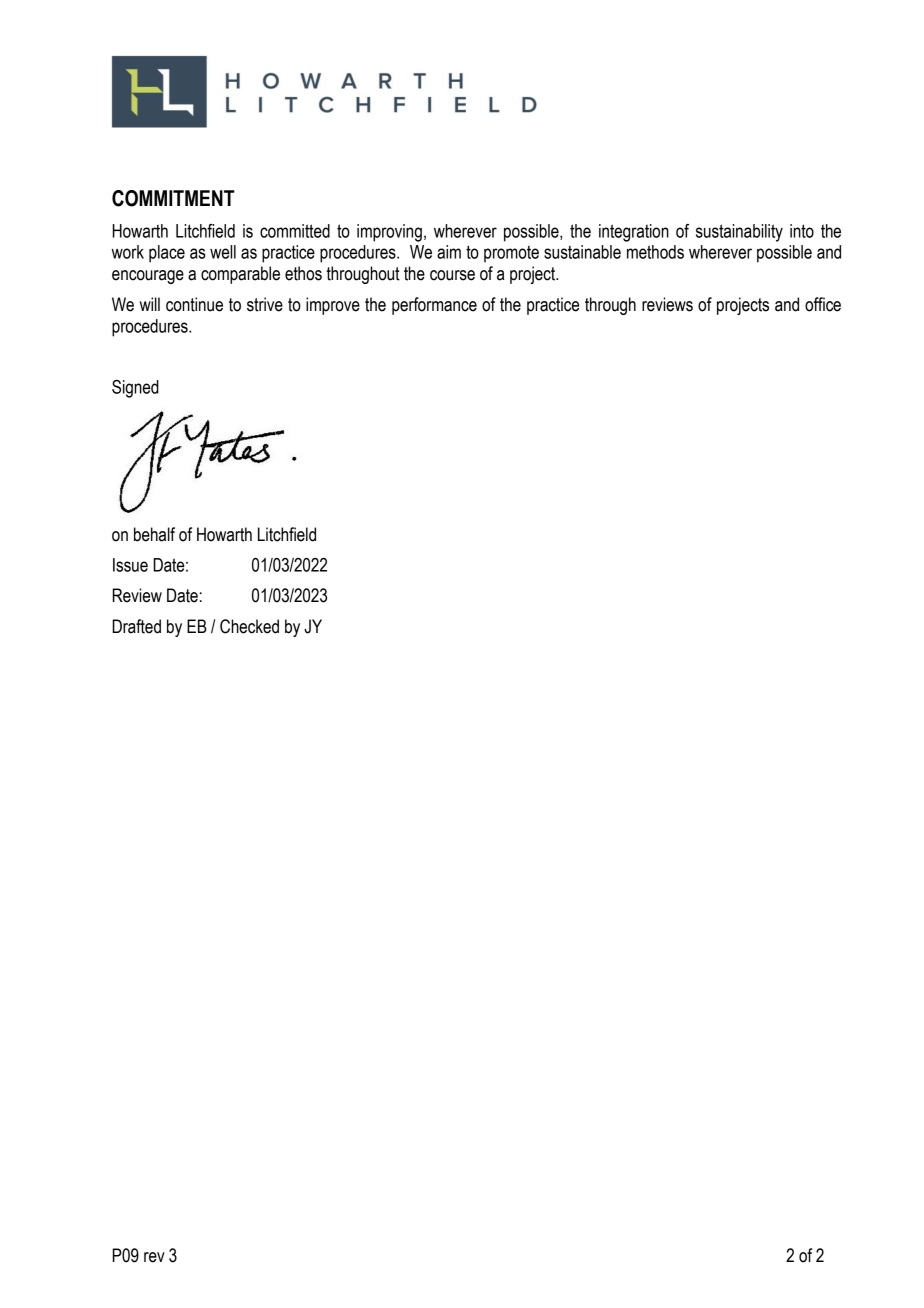 This document has width=924, height=1308. I want to click on COMMITMENT, so click(173, 198).
